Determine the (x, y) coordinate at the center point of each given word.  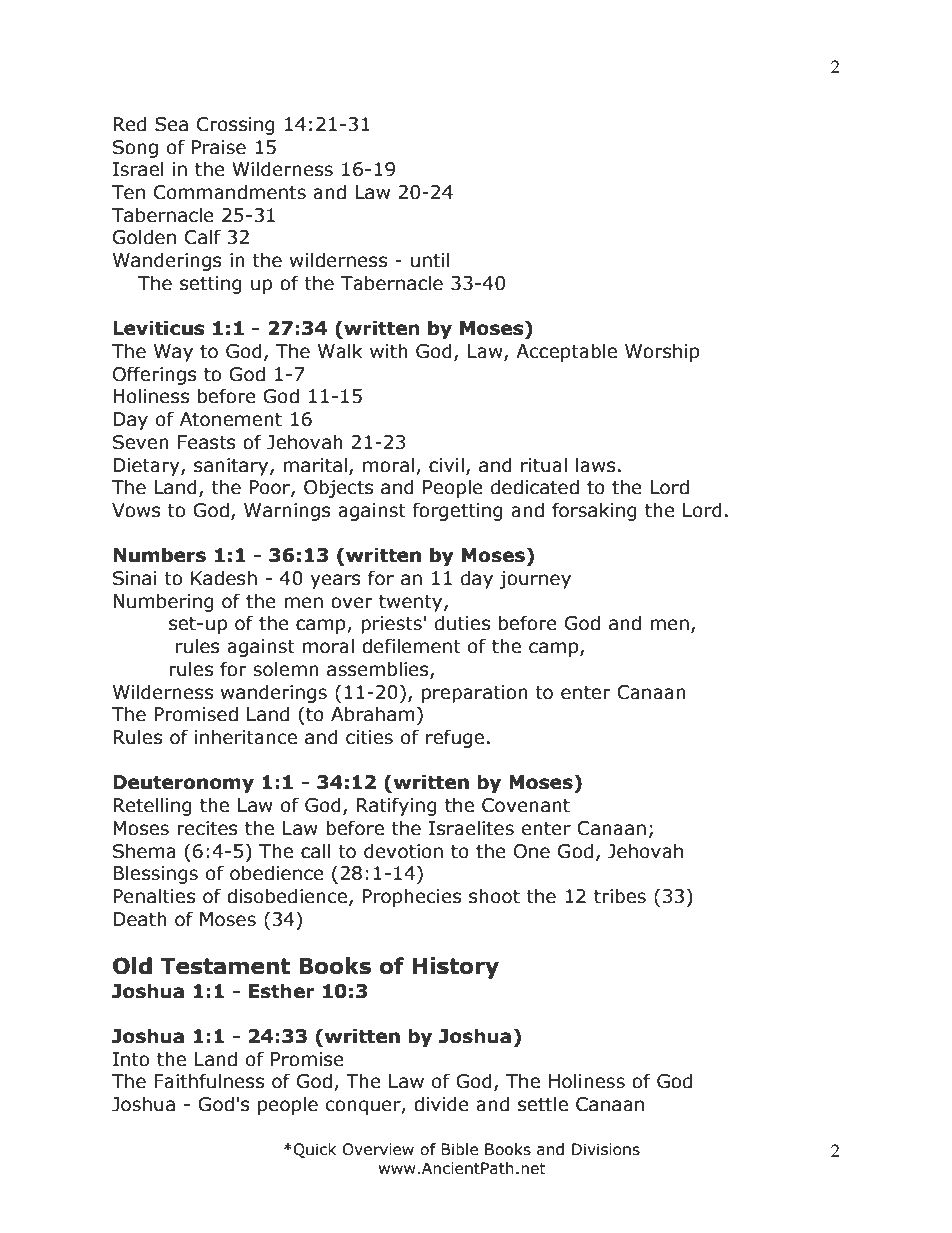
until (430, 260)
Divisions (606, 1149)
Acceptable (566, 352)
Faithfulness (209, 1081)
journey (535, 580)
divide (441, 1104)
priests (392, 625)
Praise (219, 147)
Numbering (163, 602)
